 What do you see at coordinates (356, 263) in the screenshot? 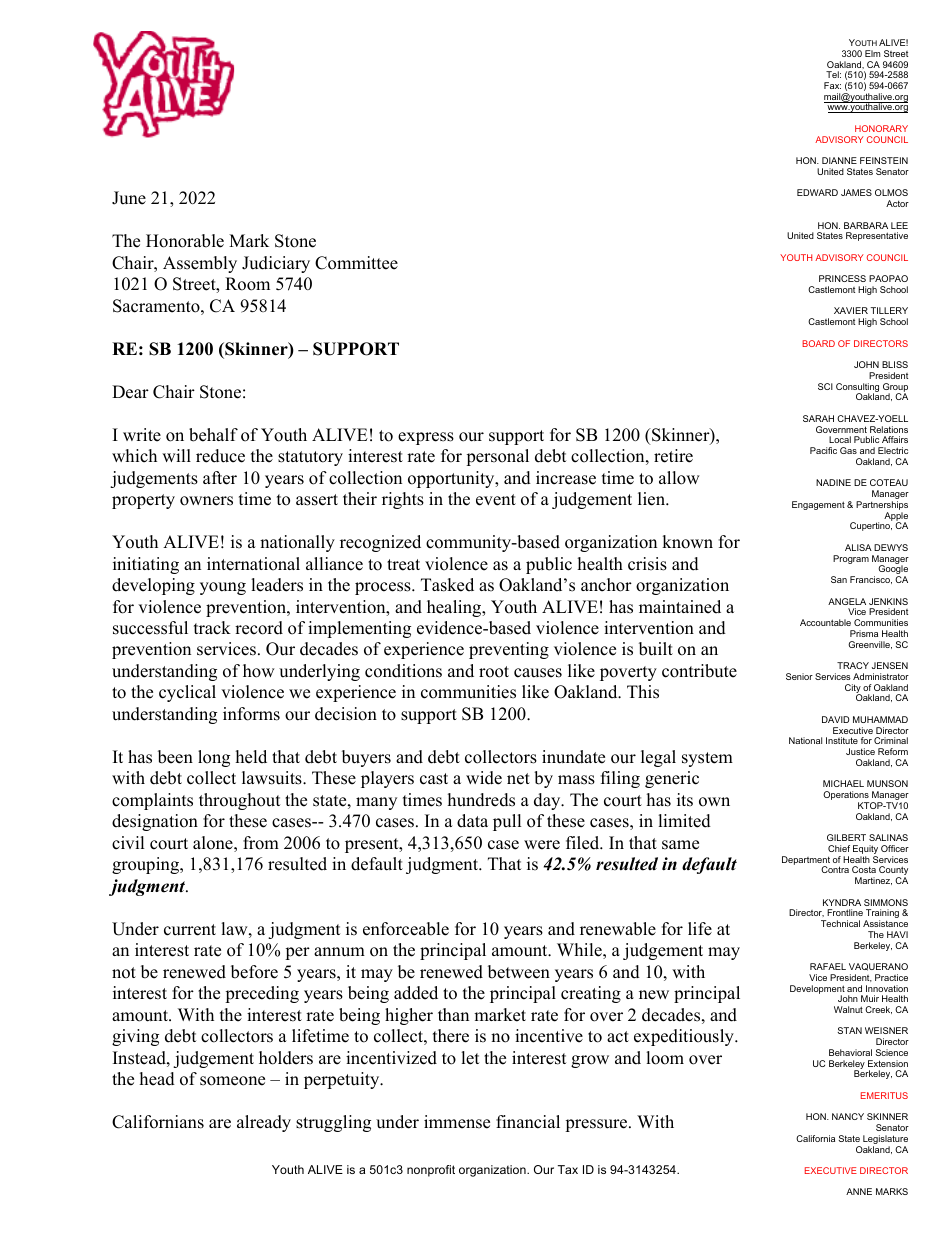
I see `Committee` at bounding box center [356, 263].
